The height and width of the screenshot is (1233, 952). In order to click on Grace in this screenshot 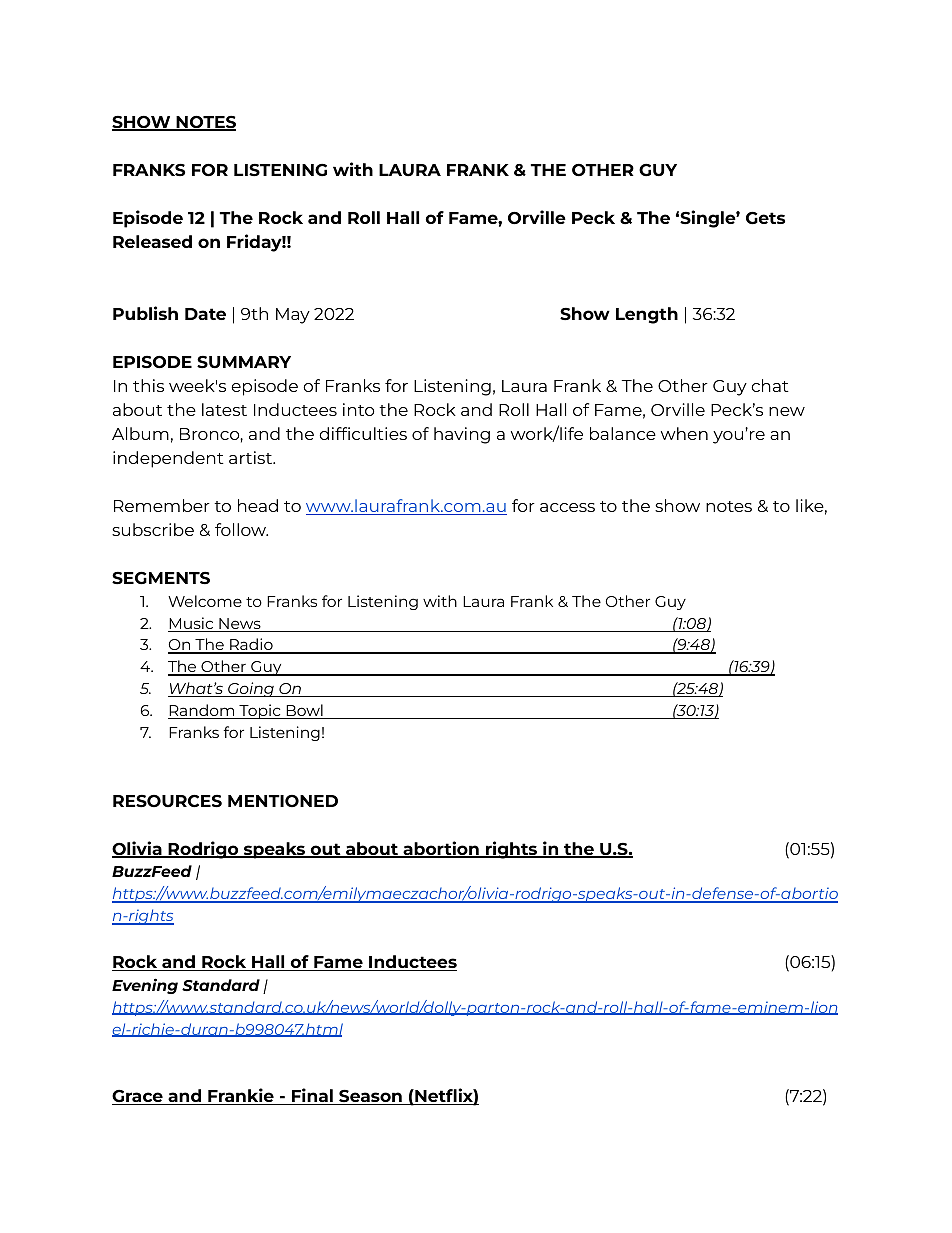, I will do `click(138, 1097)`.
